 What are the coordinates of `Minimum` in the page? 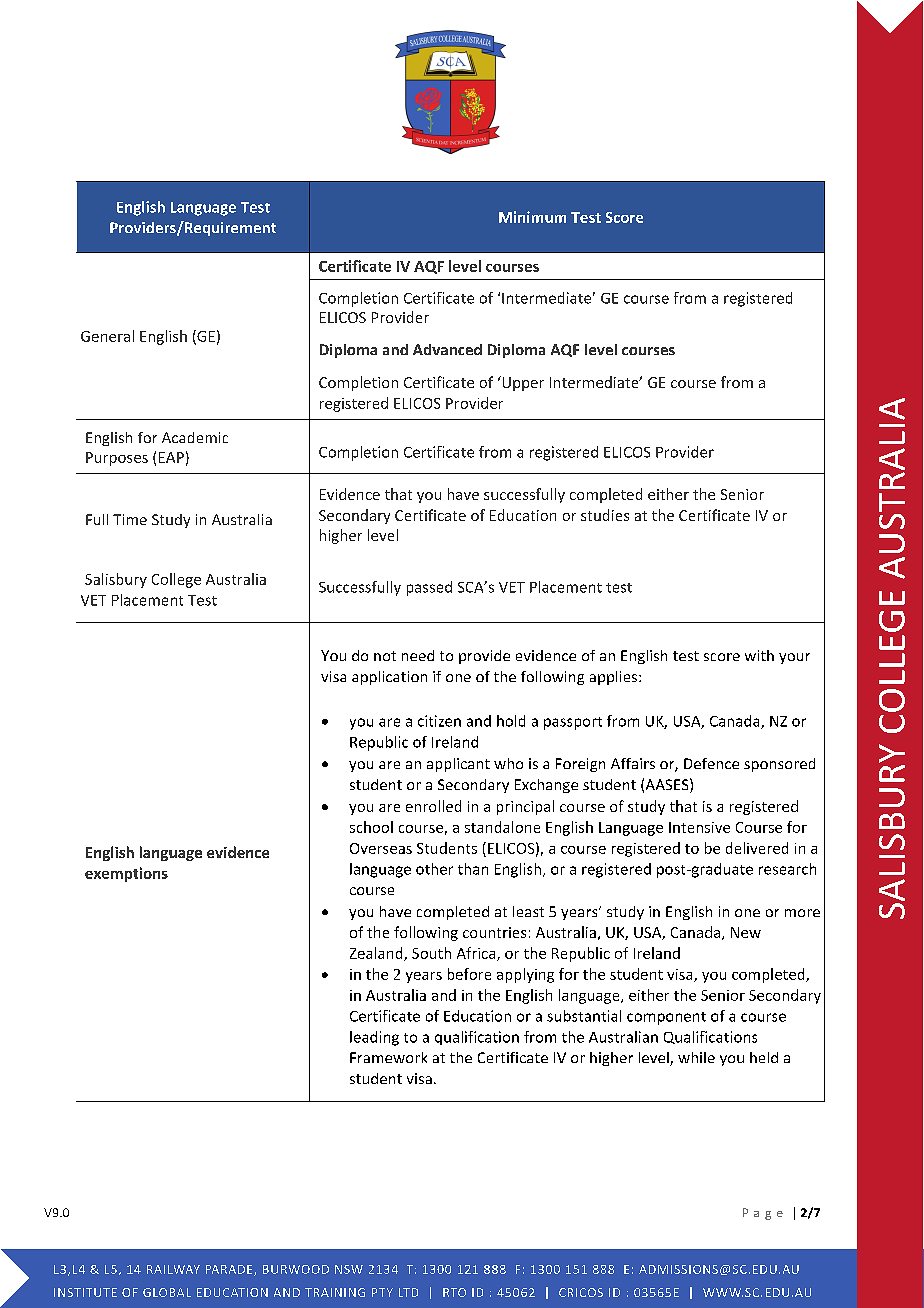 It's located at (532, 217).
